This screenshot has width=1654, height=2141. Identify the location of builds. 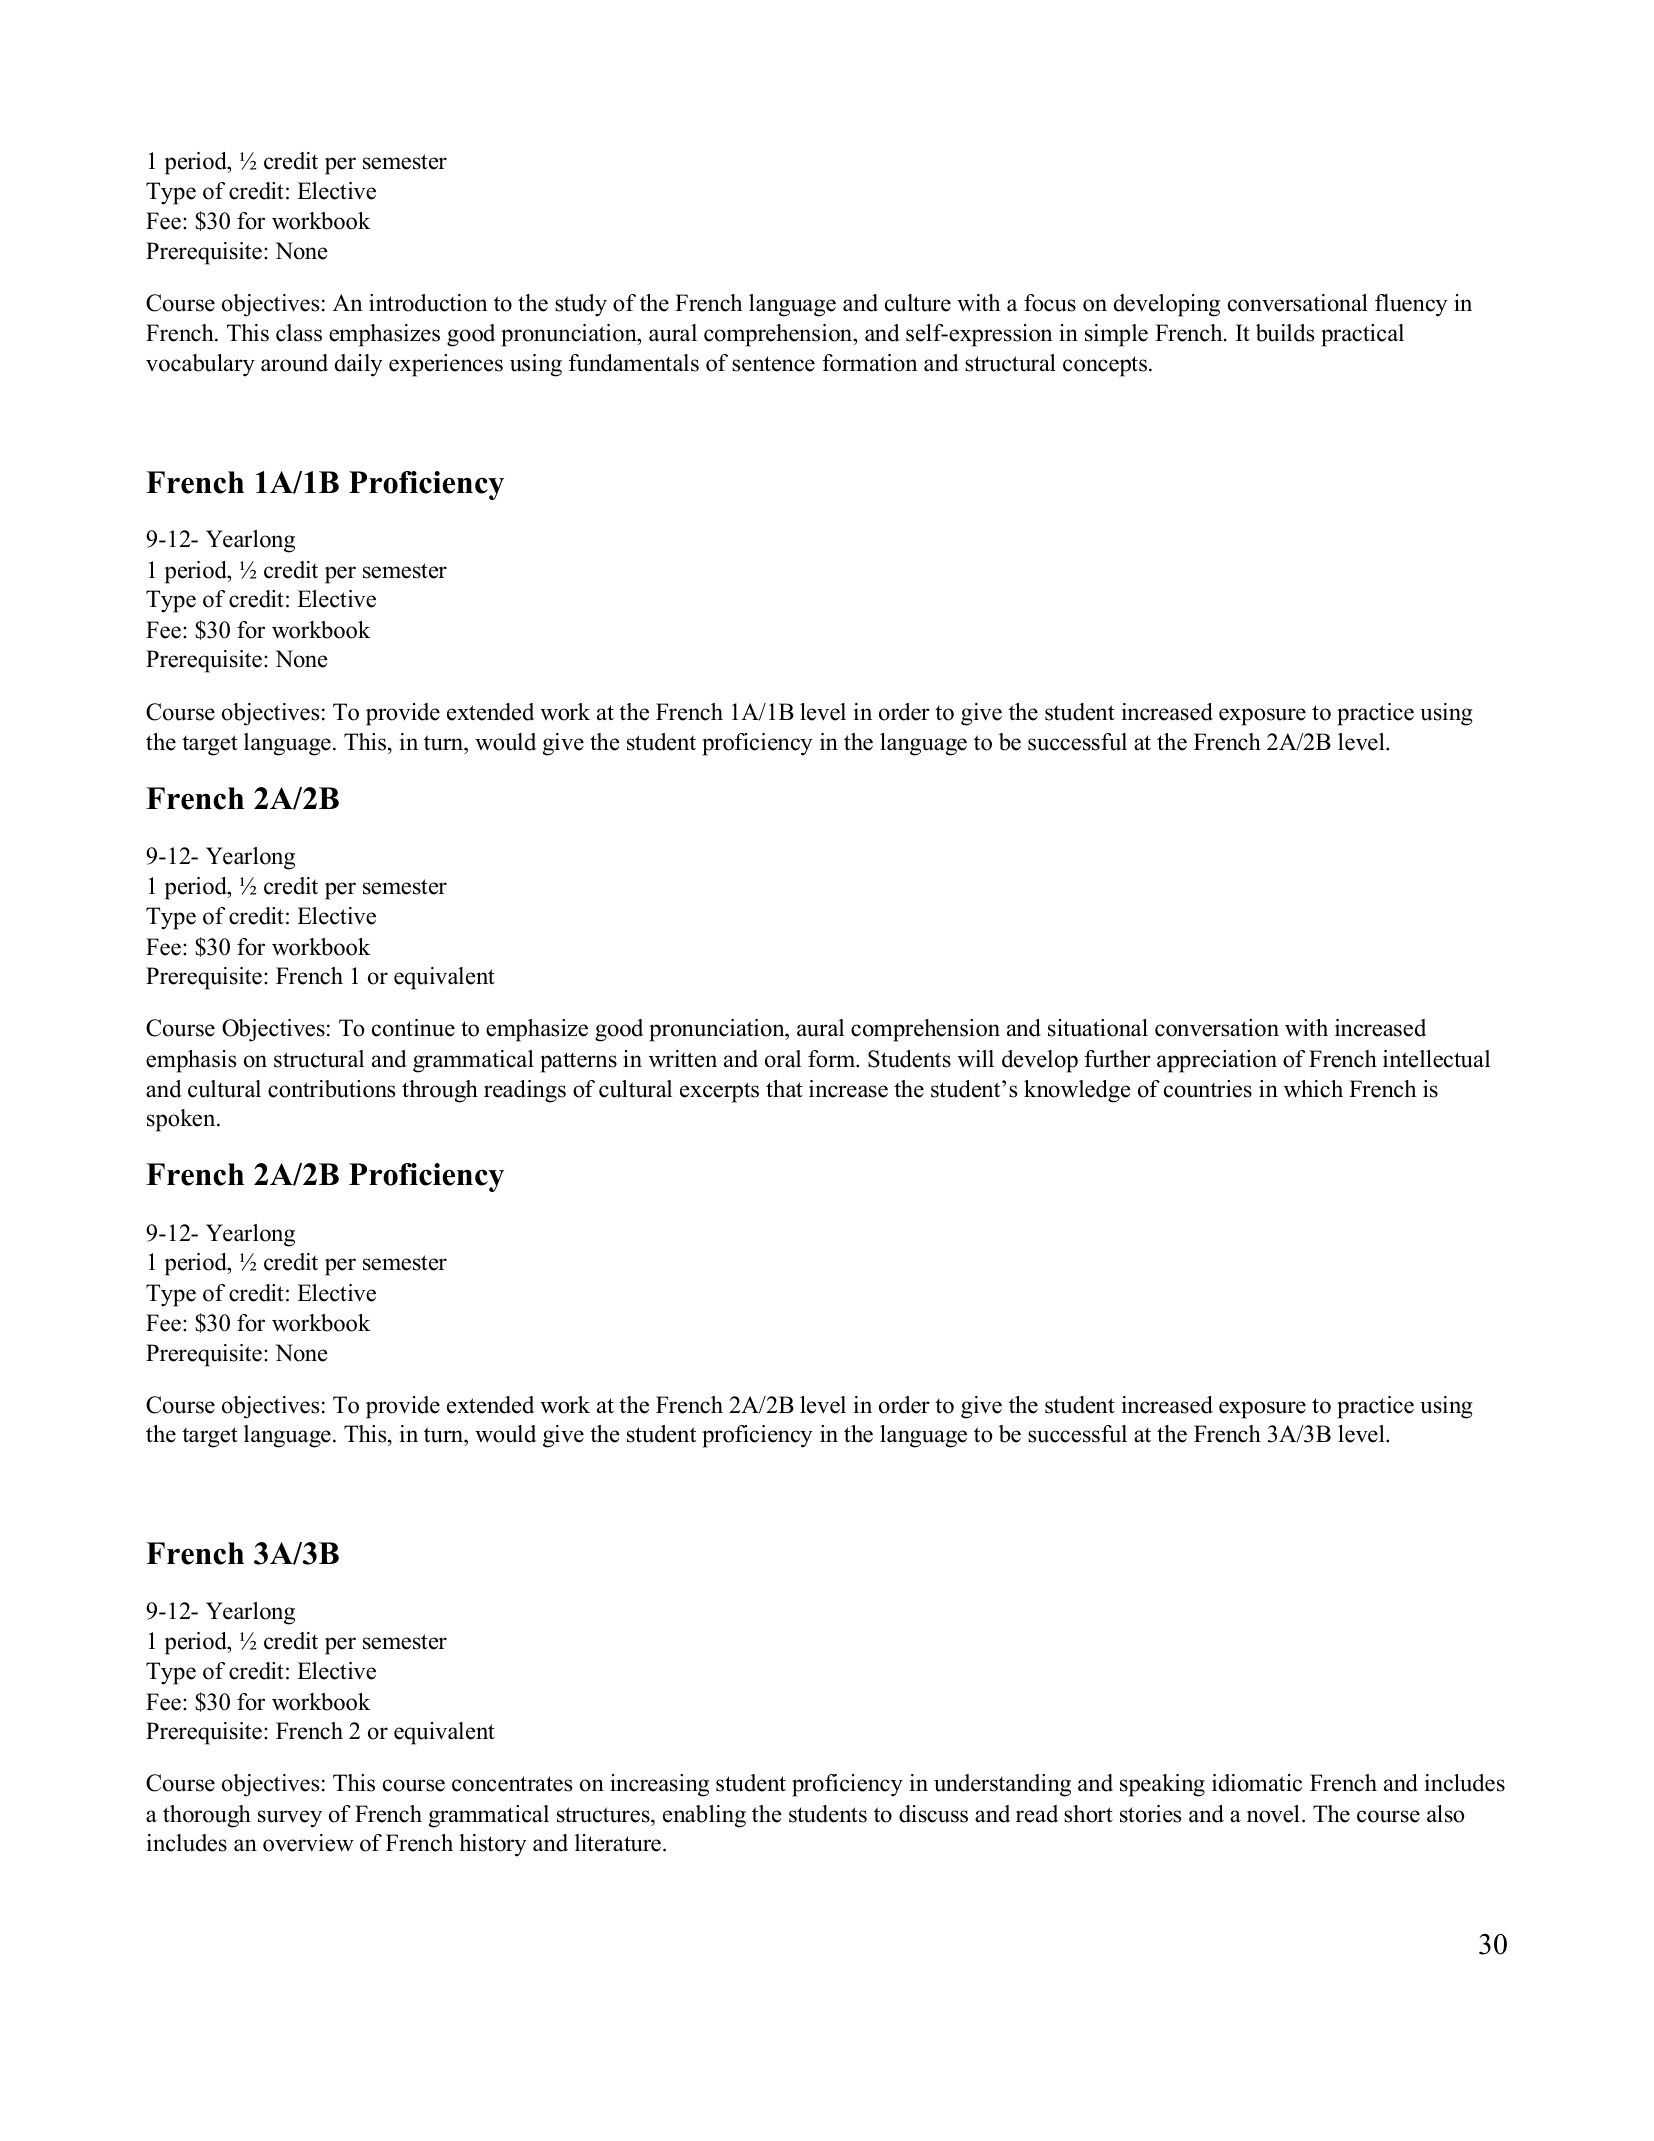
(1285, 333).
